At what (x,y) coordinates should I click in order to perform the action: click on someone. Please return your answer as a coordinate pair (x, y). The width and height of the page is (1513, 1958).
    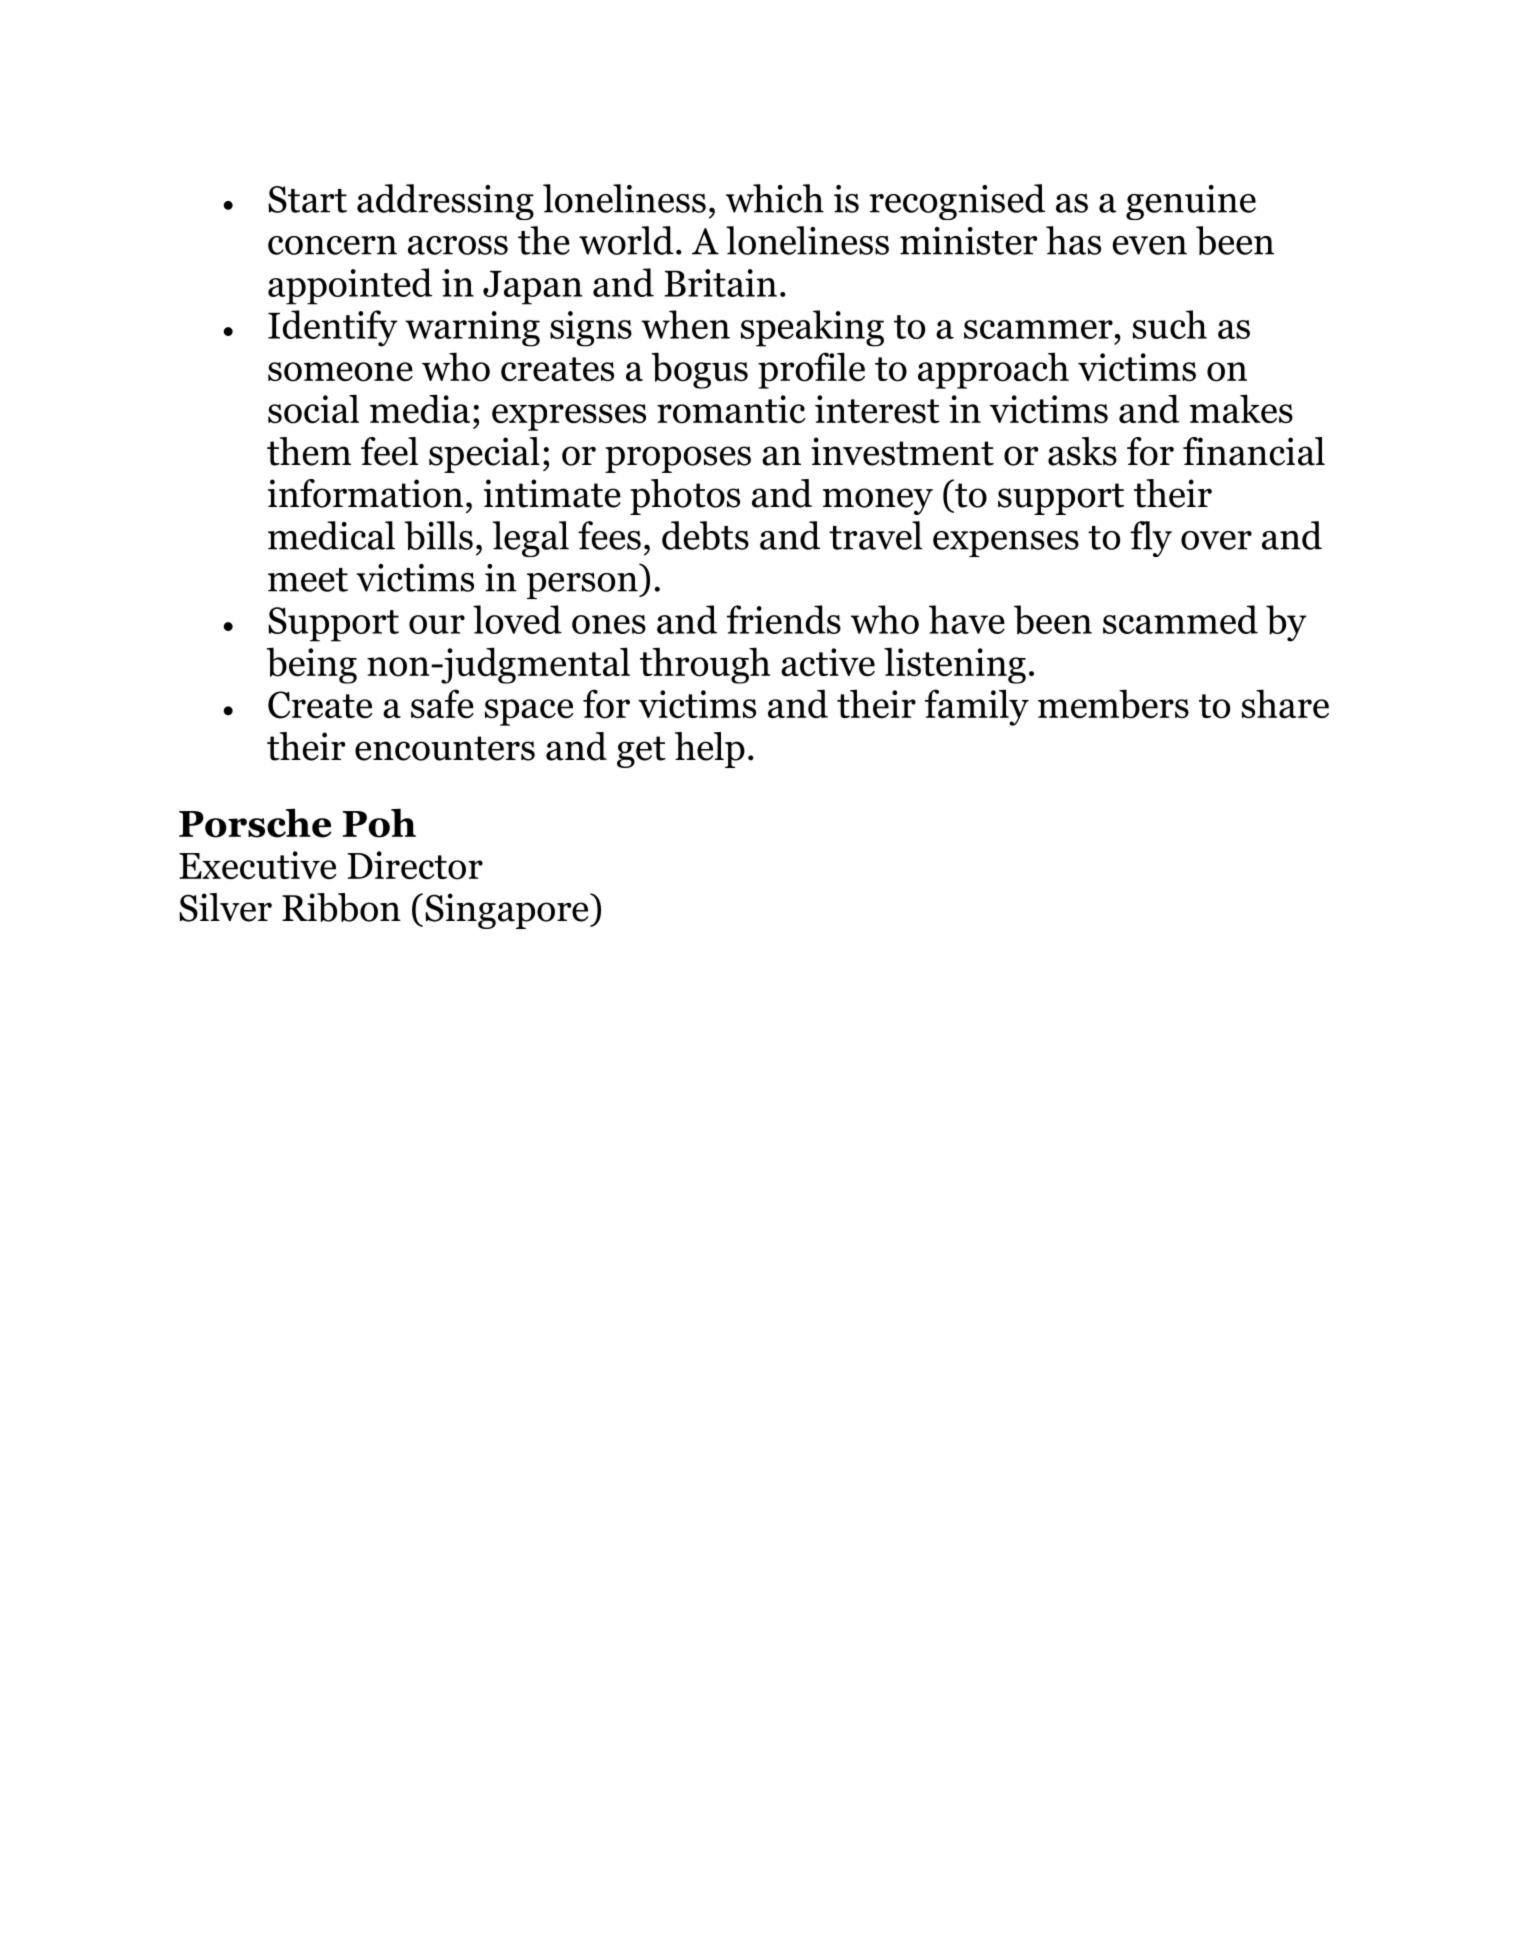
    Looking at the image, I should click on (340, 372).
